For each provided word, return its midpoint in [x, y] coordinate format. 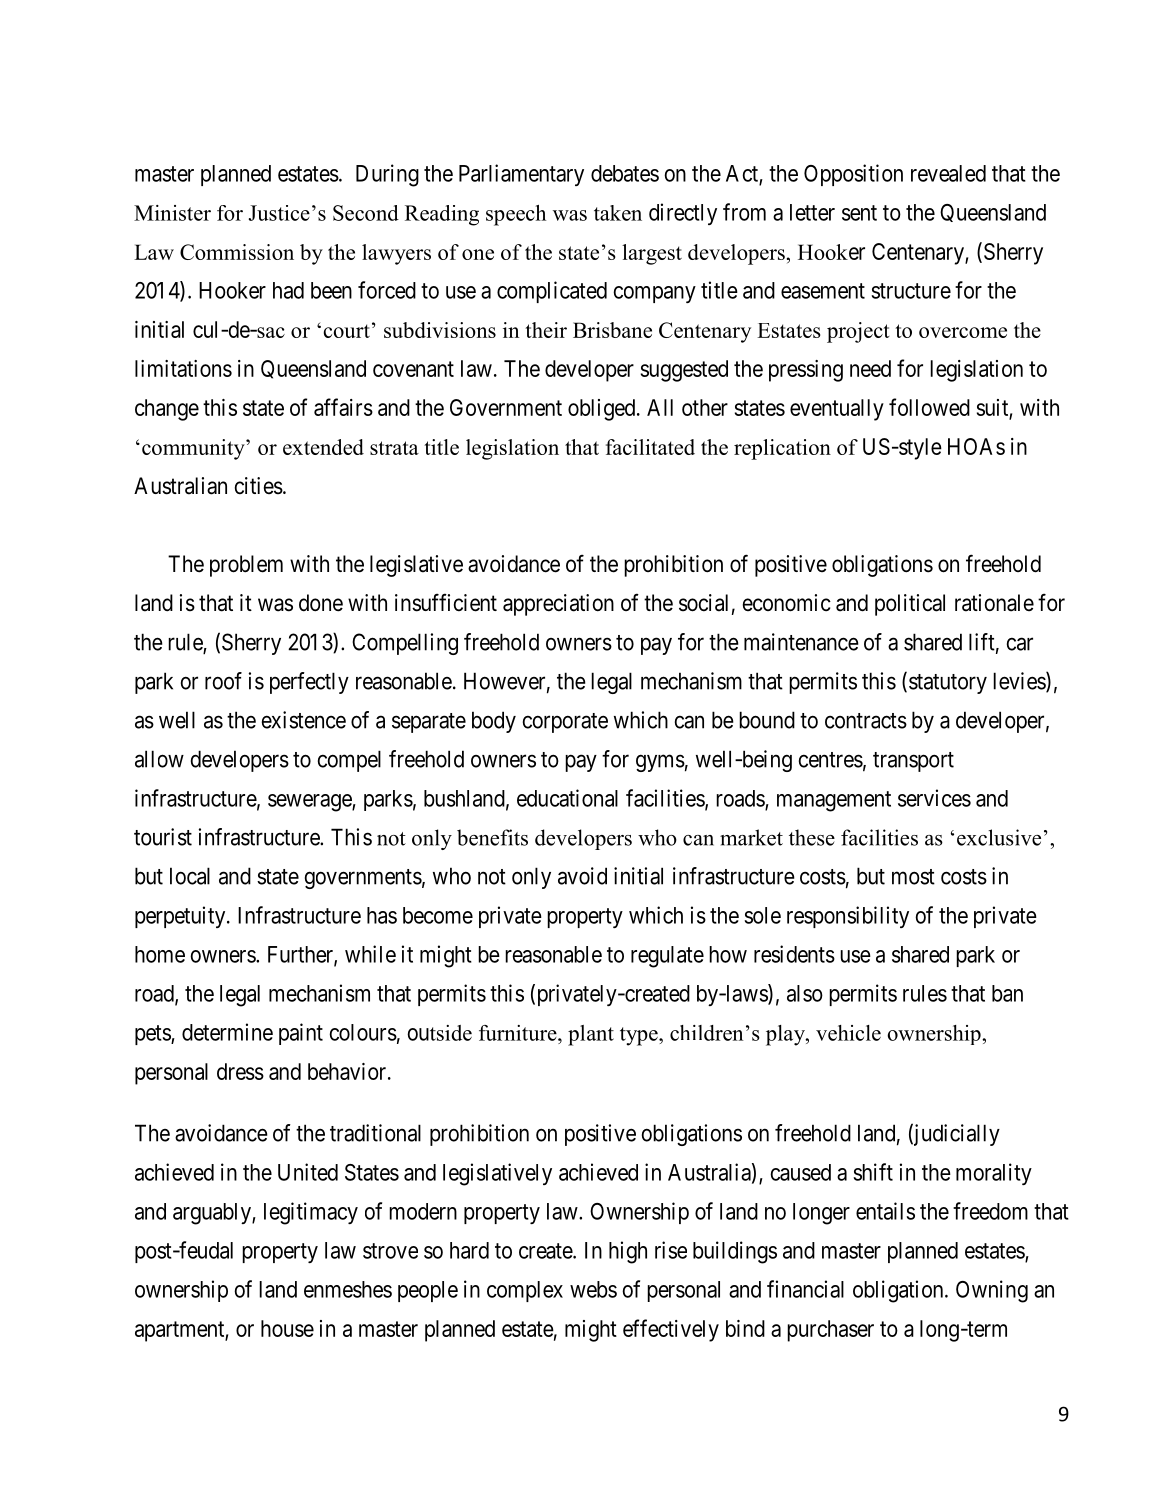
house [287, 1328]
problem [246, 566]
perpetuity [181, 917]
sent [859, 213]
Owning [992, 1291]
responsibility [848, 917]
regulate [667, 957]
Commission [237, 252]
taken [618, 213]
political [910, 605]
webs [593, 1289]
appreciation [558, 605]
